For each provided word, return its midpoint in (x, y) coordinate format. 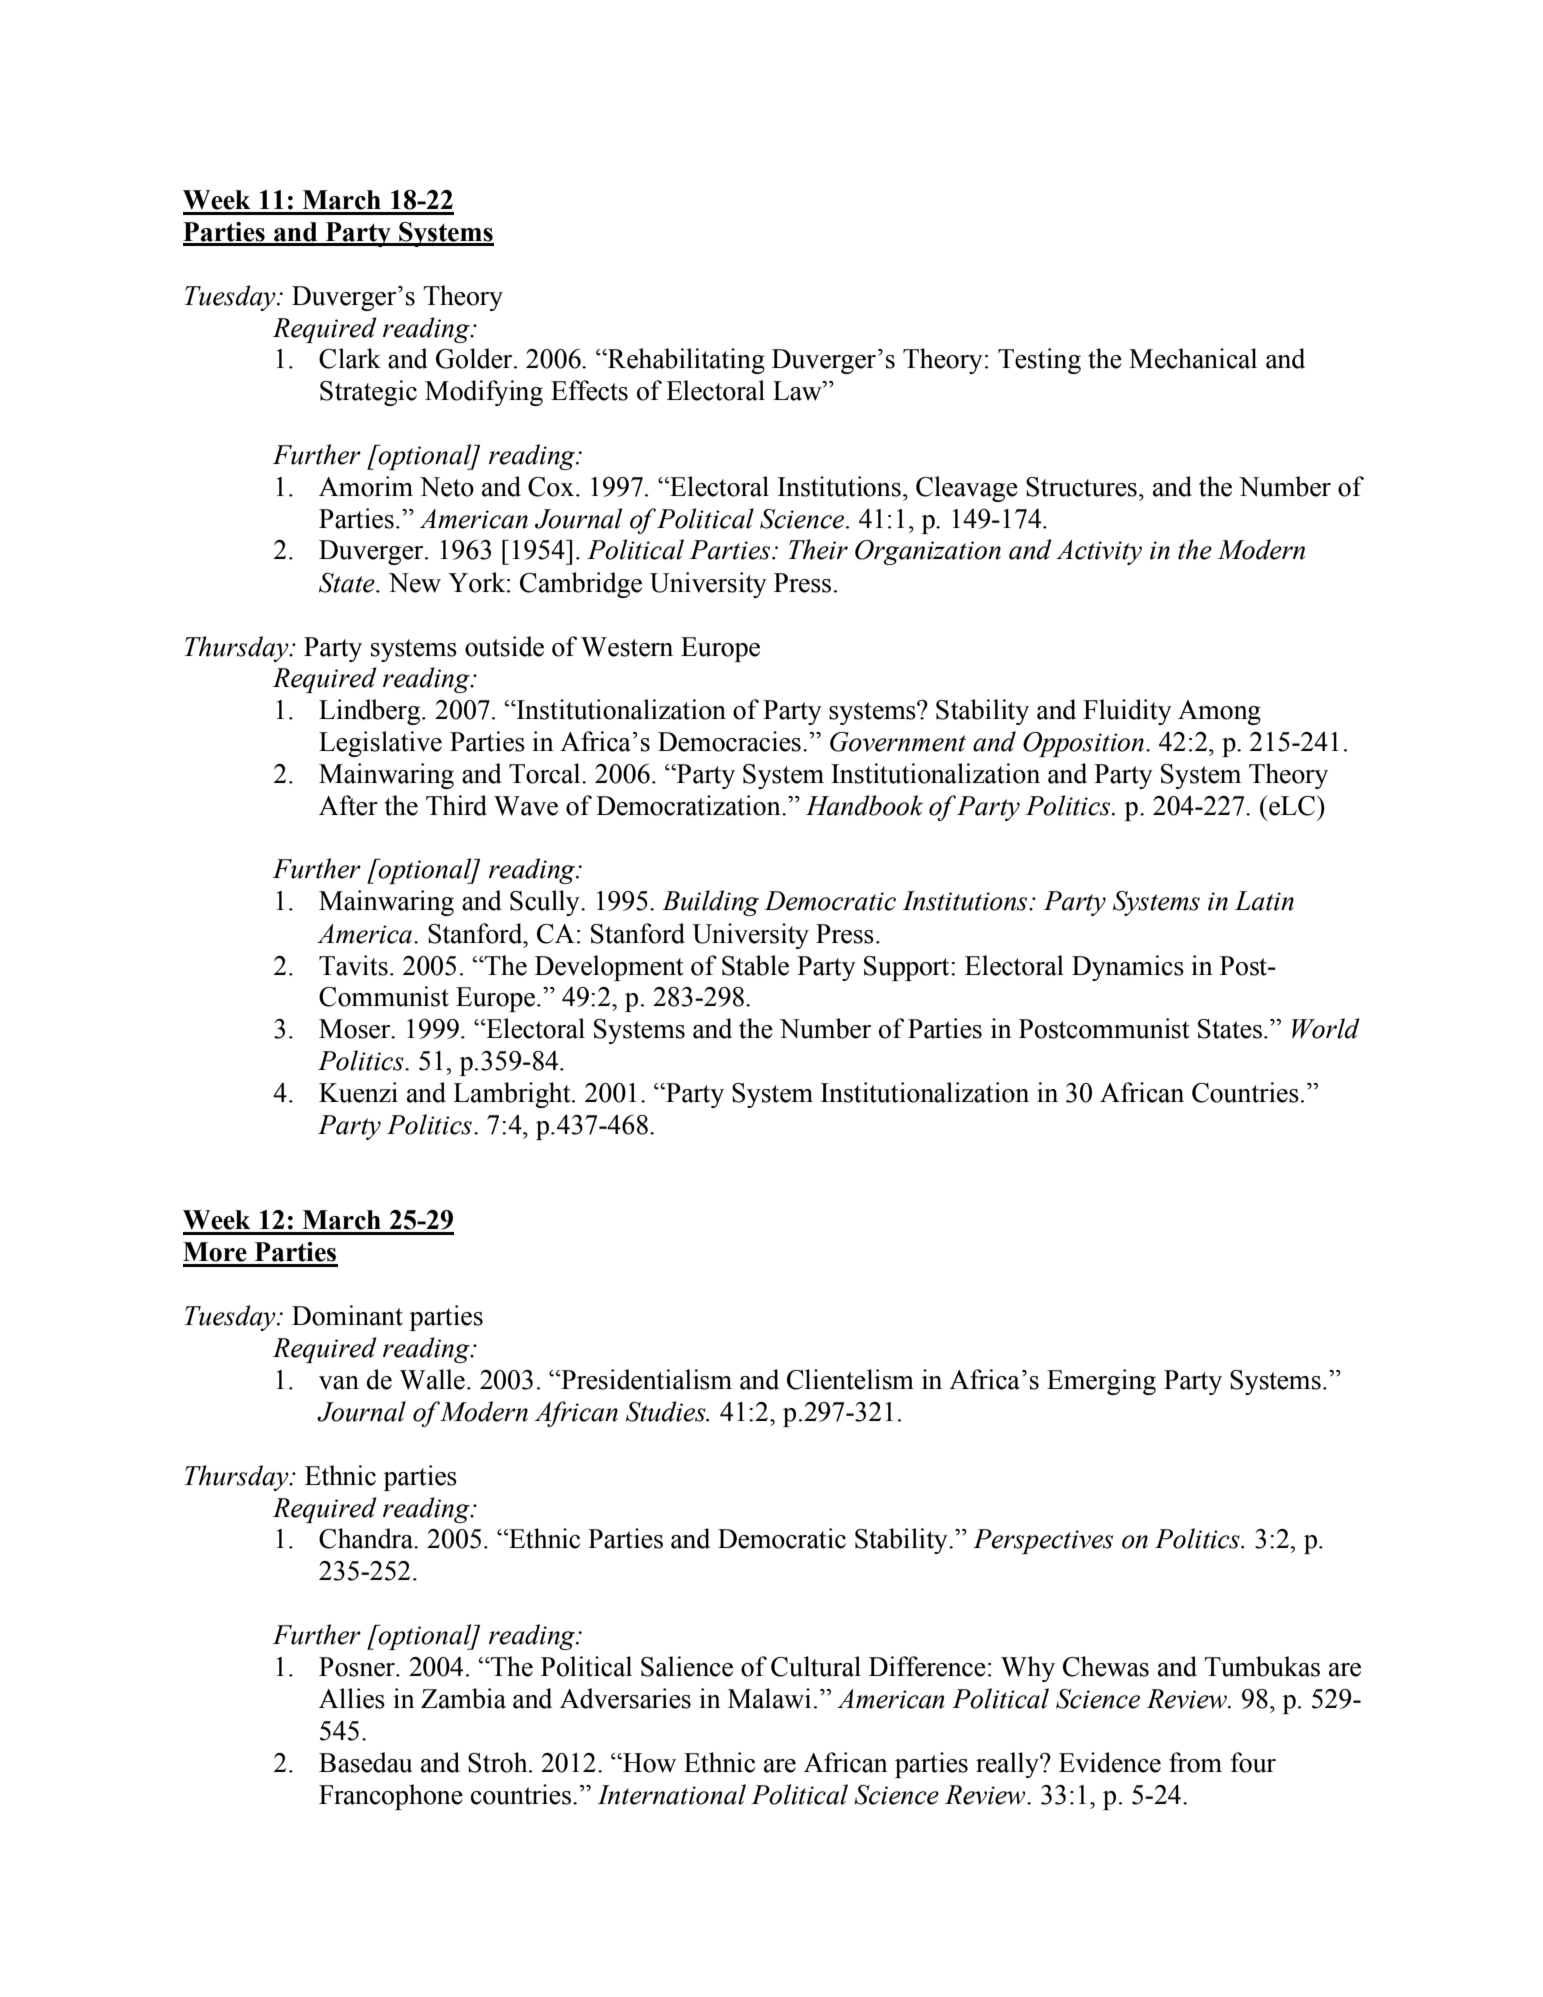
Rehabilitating (685, 361)
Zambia (463, 1698)
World (1326, 1028)
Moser (356, 1029)
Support (908, 968)
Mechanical (1193, 358)
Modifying (484, 393)
